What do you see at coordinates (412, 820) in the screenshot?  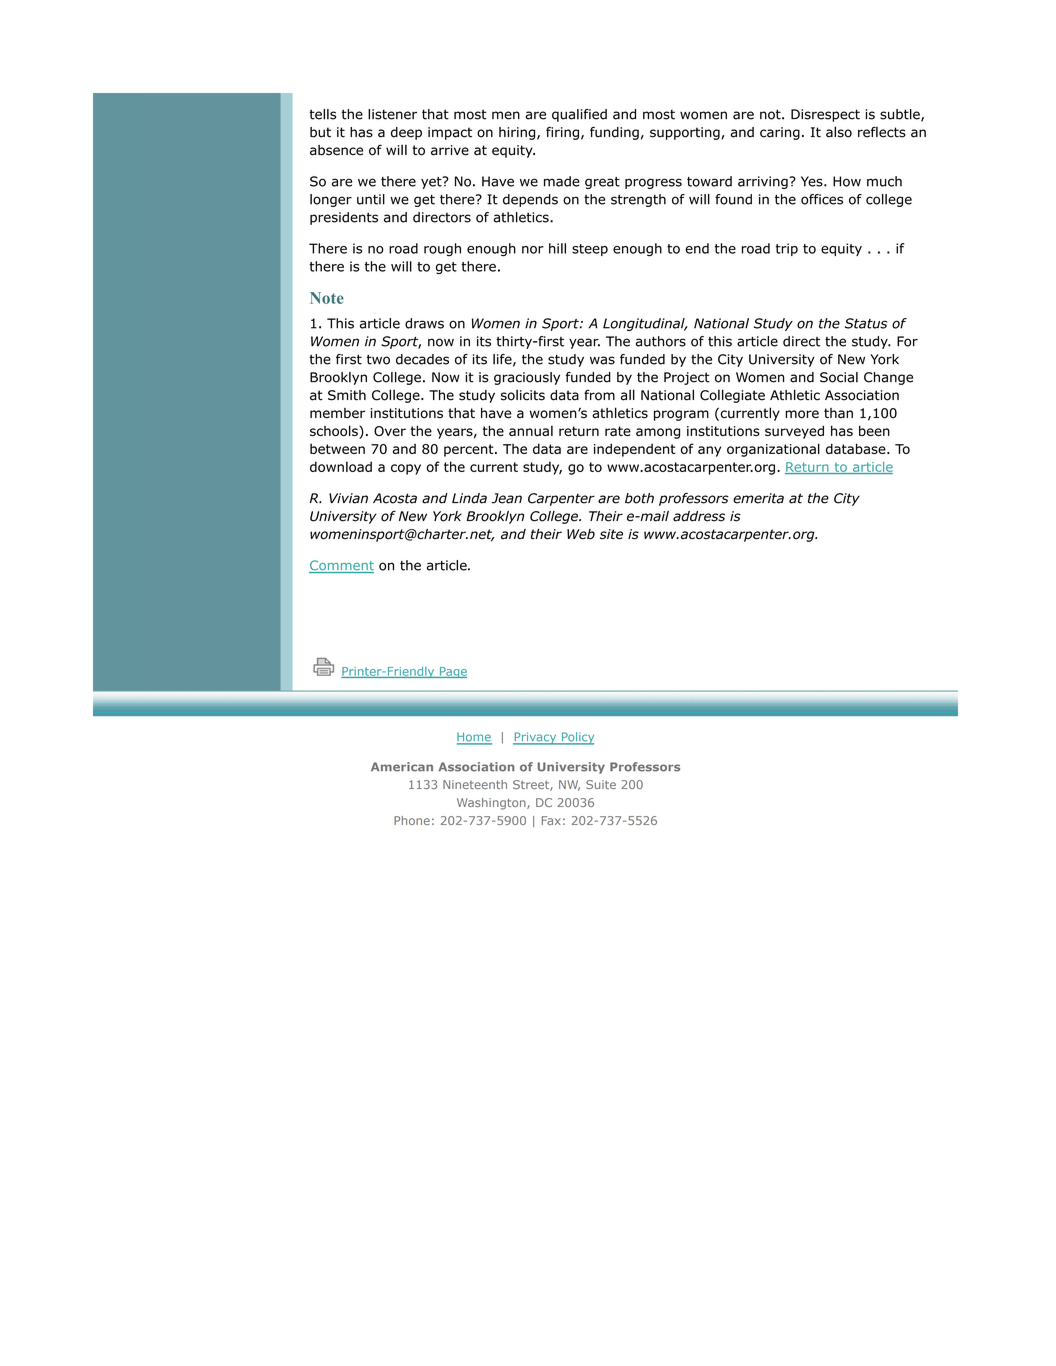 I see `Phone` at bounding box center [412, 820].
